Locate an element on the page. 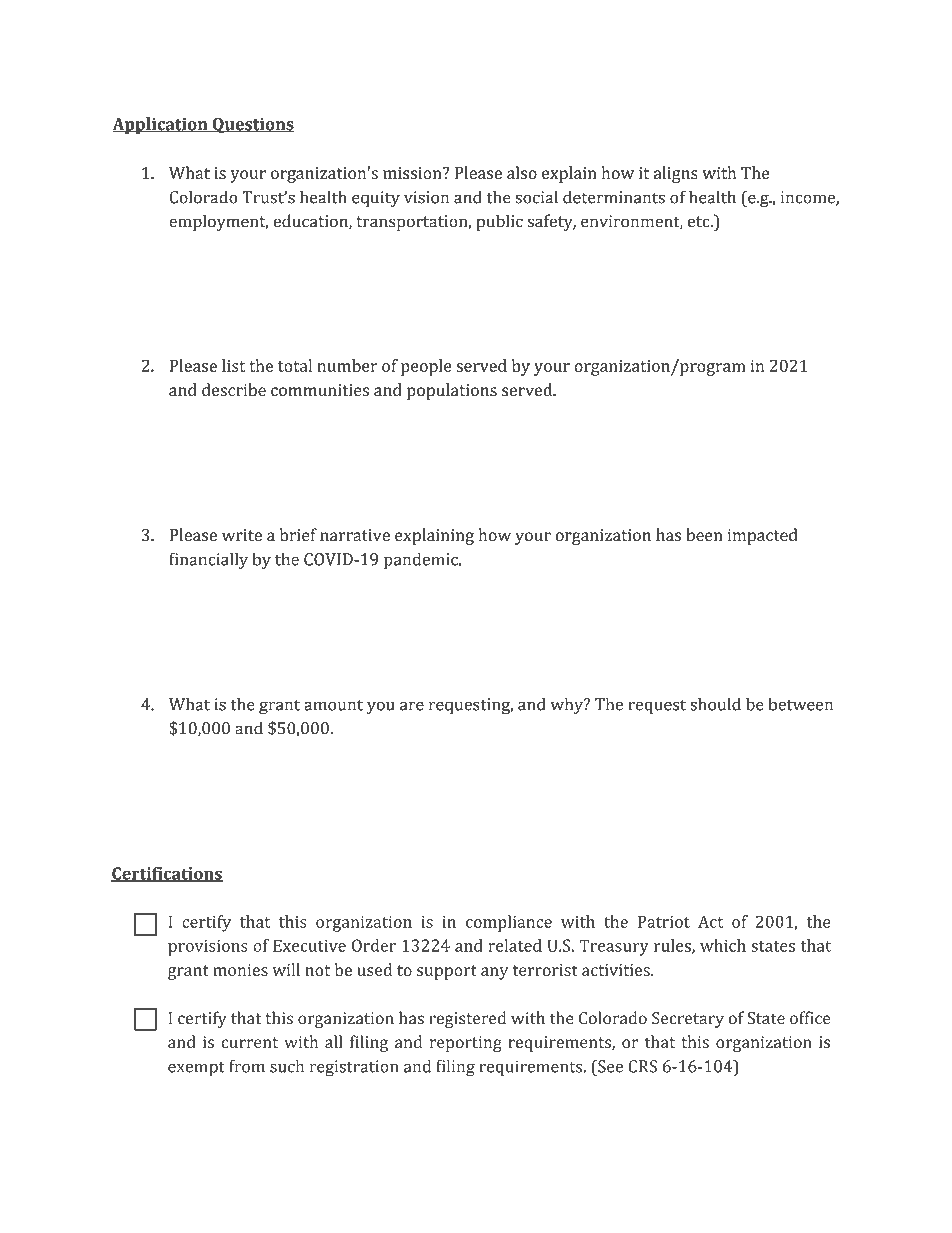 The image size is (952, 1233). aligns is located at coordinates (676, 174).
